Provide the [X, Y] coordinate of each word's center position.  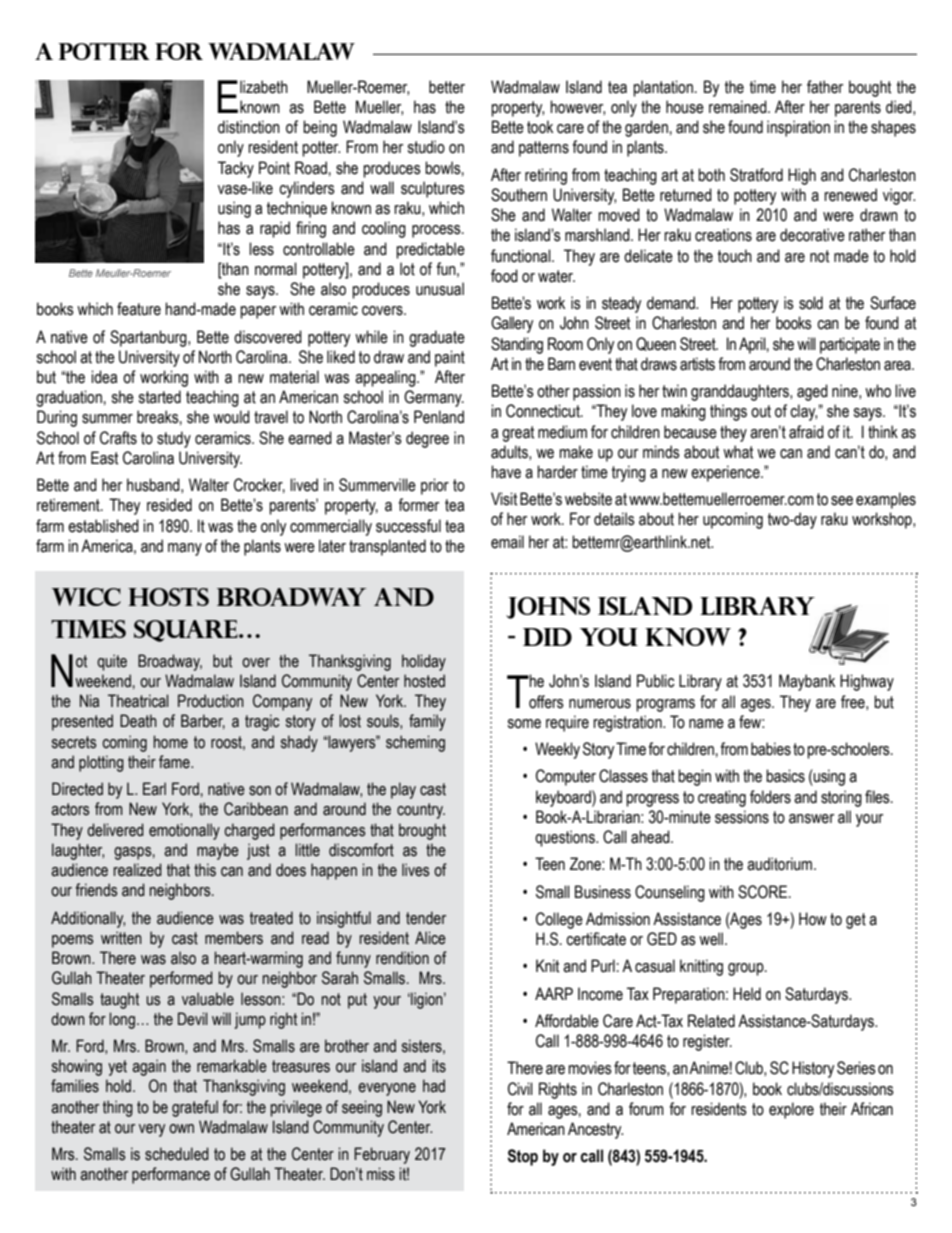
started [159, 397]
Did [547, 637]
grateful [195, 1108]
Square [187, 631]
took [540, 127]
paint [450, 358]
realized [137, 870]
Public [656, 681]
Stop [523, 1157]
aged [812, 392]
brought [422, 831]
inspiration [798, 128]
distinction [249, 127]
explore [791, 1110]
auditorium [781, 864]
